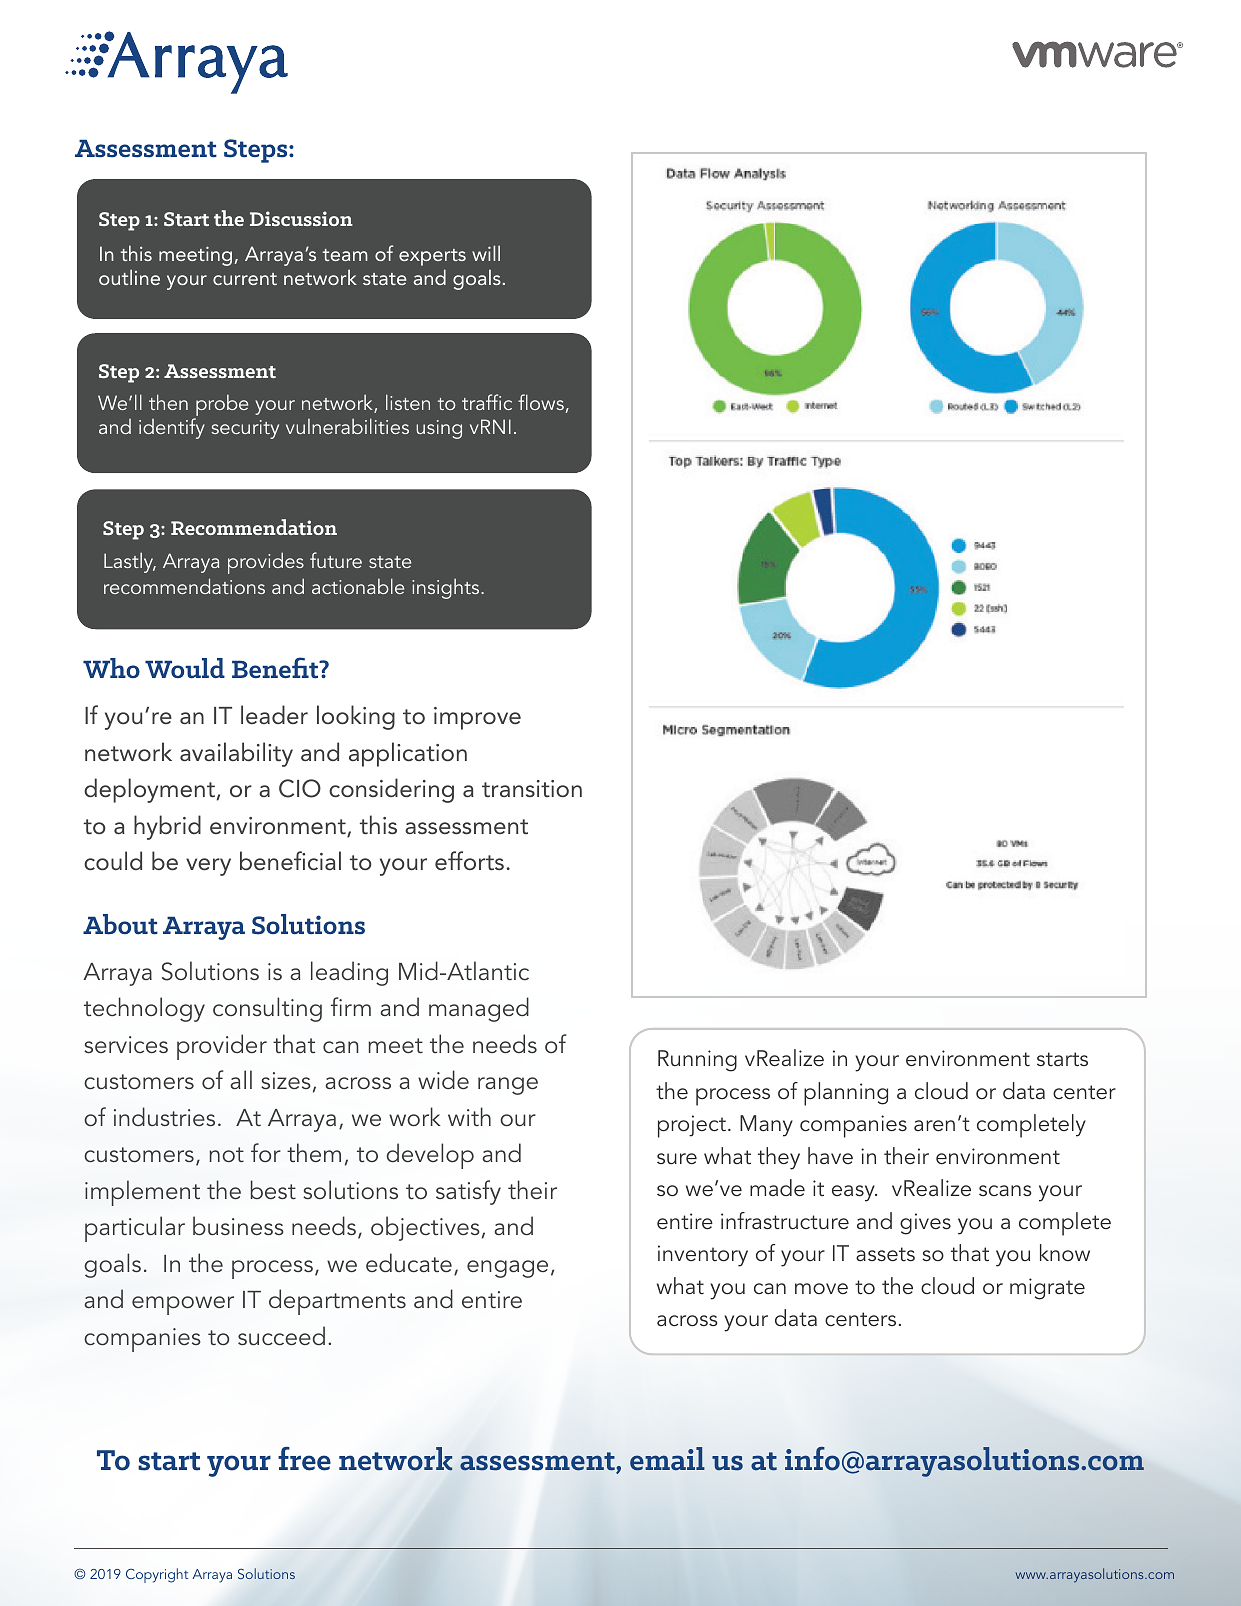 This document has width=1241, height=1606. What do you see at coordinates (486, 253) in the document?
I see `will` at bounding box center [486, 253].
